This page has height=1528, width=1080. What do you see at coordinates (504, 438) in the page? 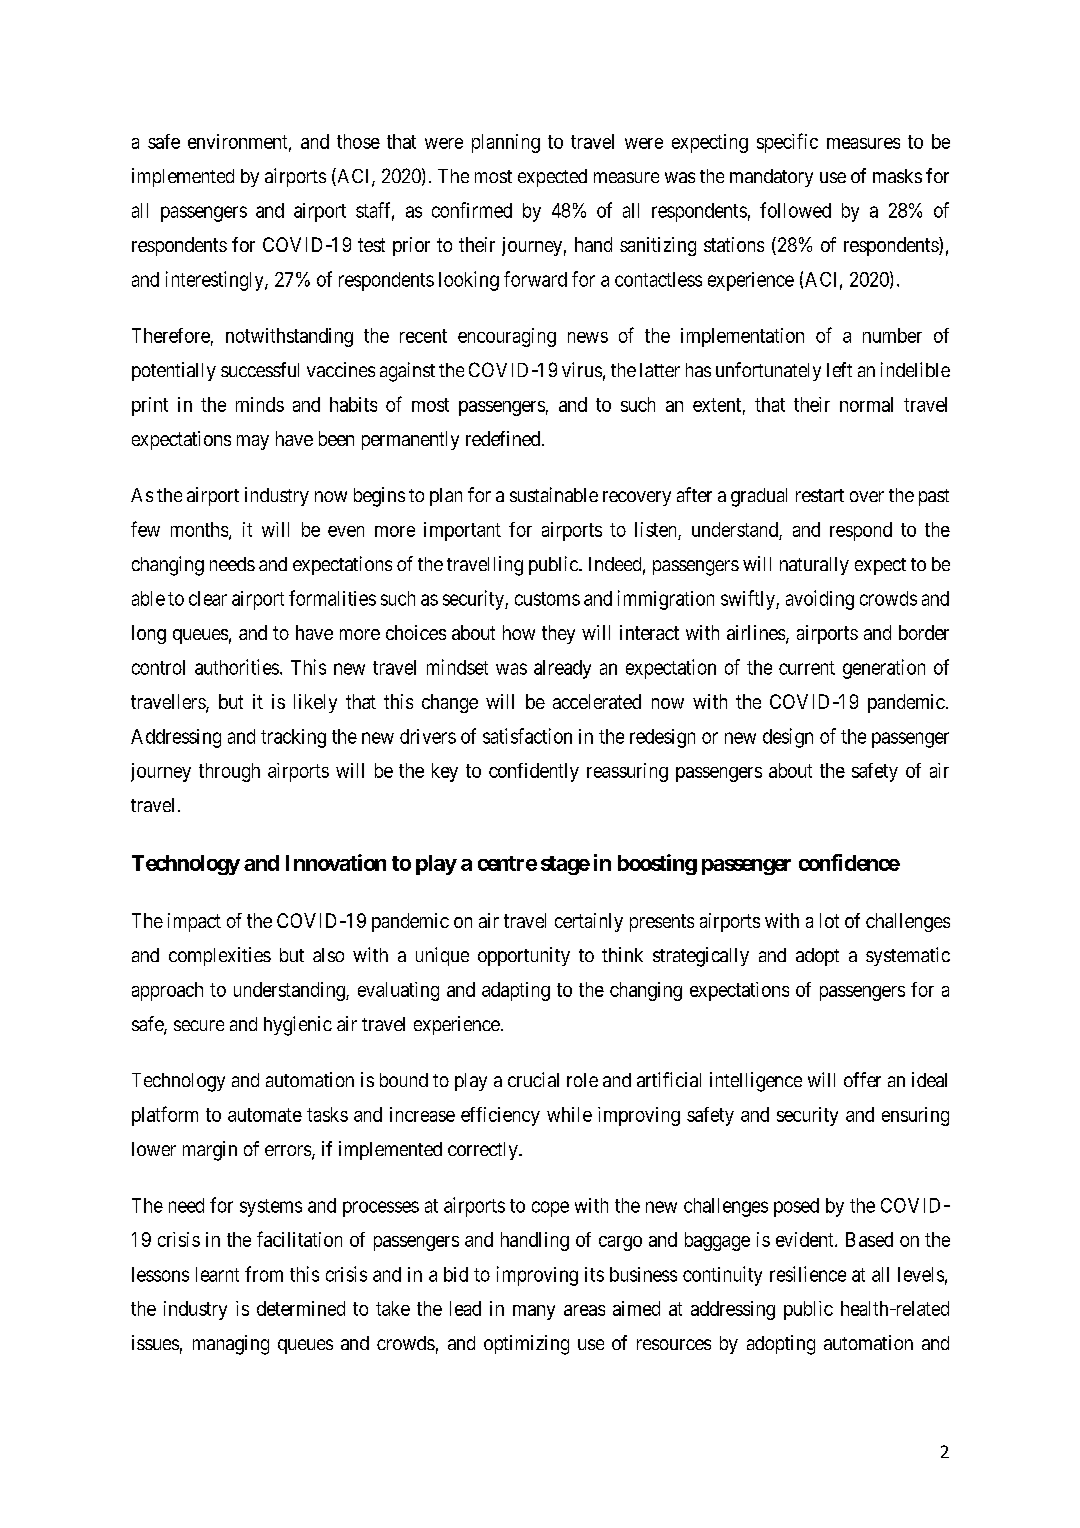
I see `redefined` at bounding box center [504, 438].
